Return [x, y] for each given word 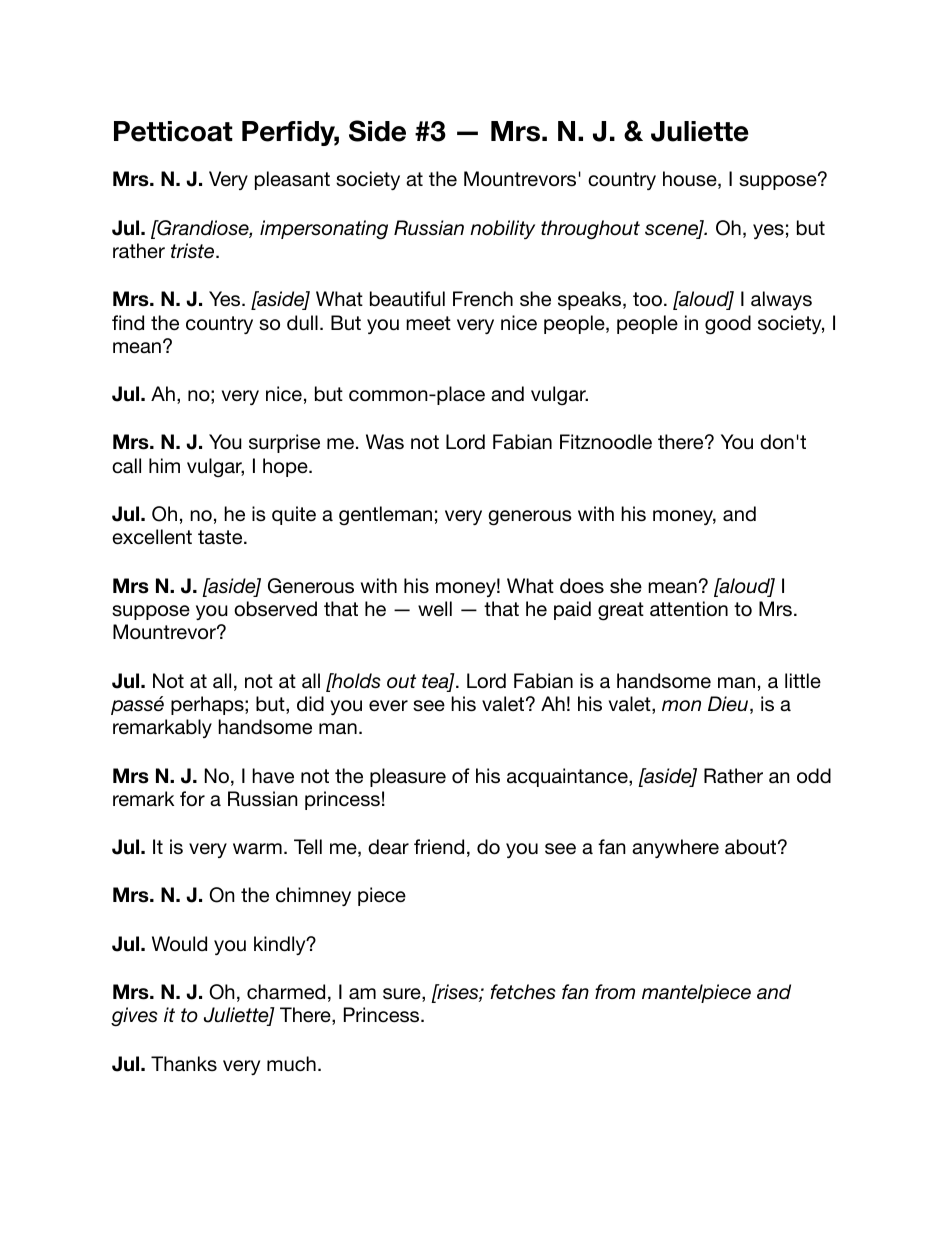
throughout [590, 230]
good [728, 325]
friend [439, 846]
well [435, 608]
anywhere [675, 848]
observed [275, 609]
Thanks [184, 1063]
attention [689, 609]
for [192, 798]
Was [385, 442]
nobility [502, 229]
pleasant [292, 180]
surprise [284, 443]
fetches [523, 992]
